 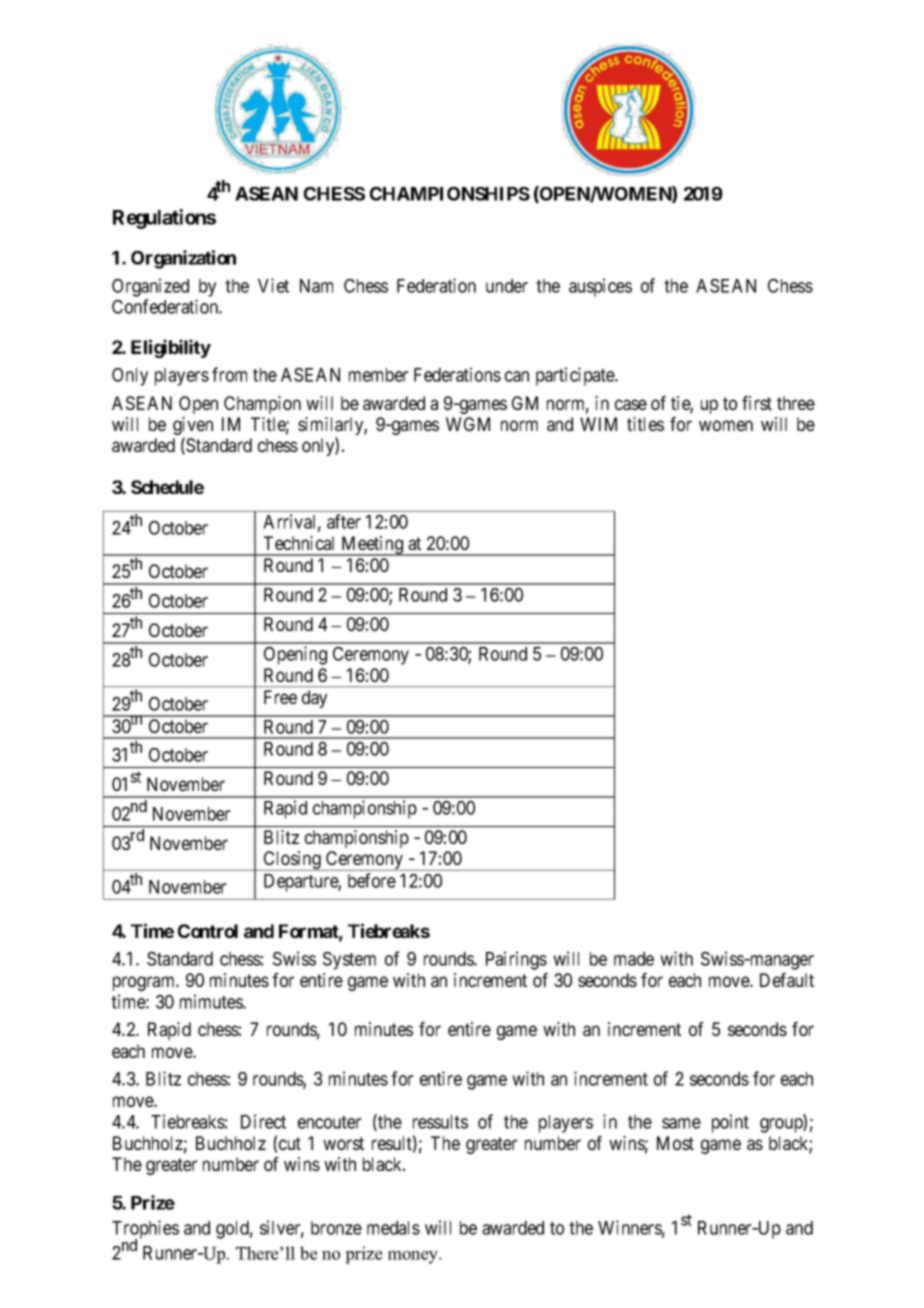 I want to click on Viet, so click(x=273, y=285).
